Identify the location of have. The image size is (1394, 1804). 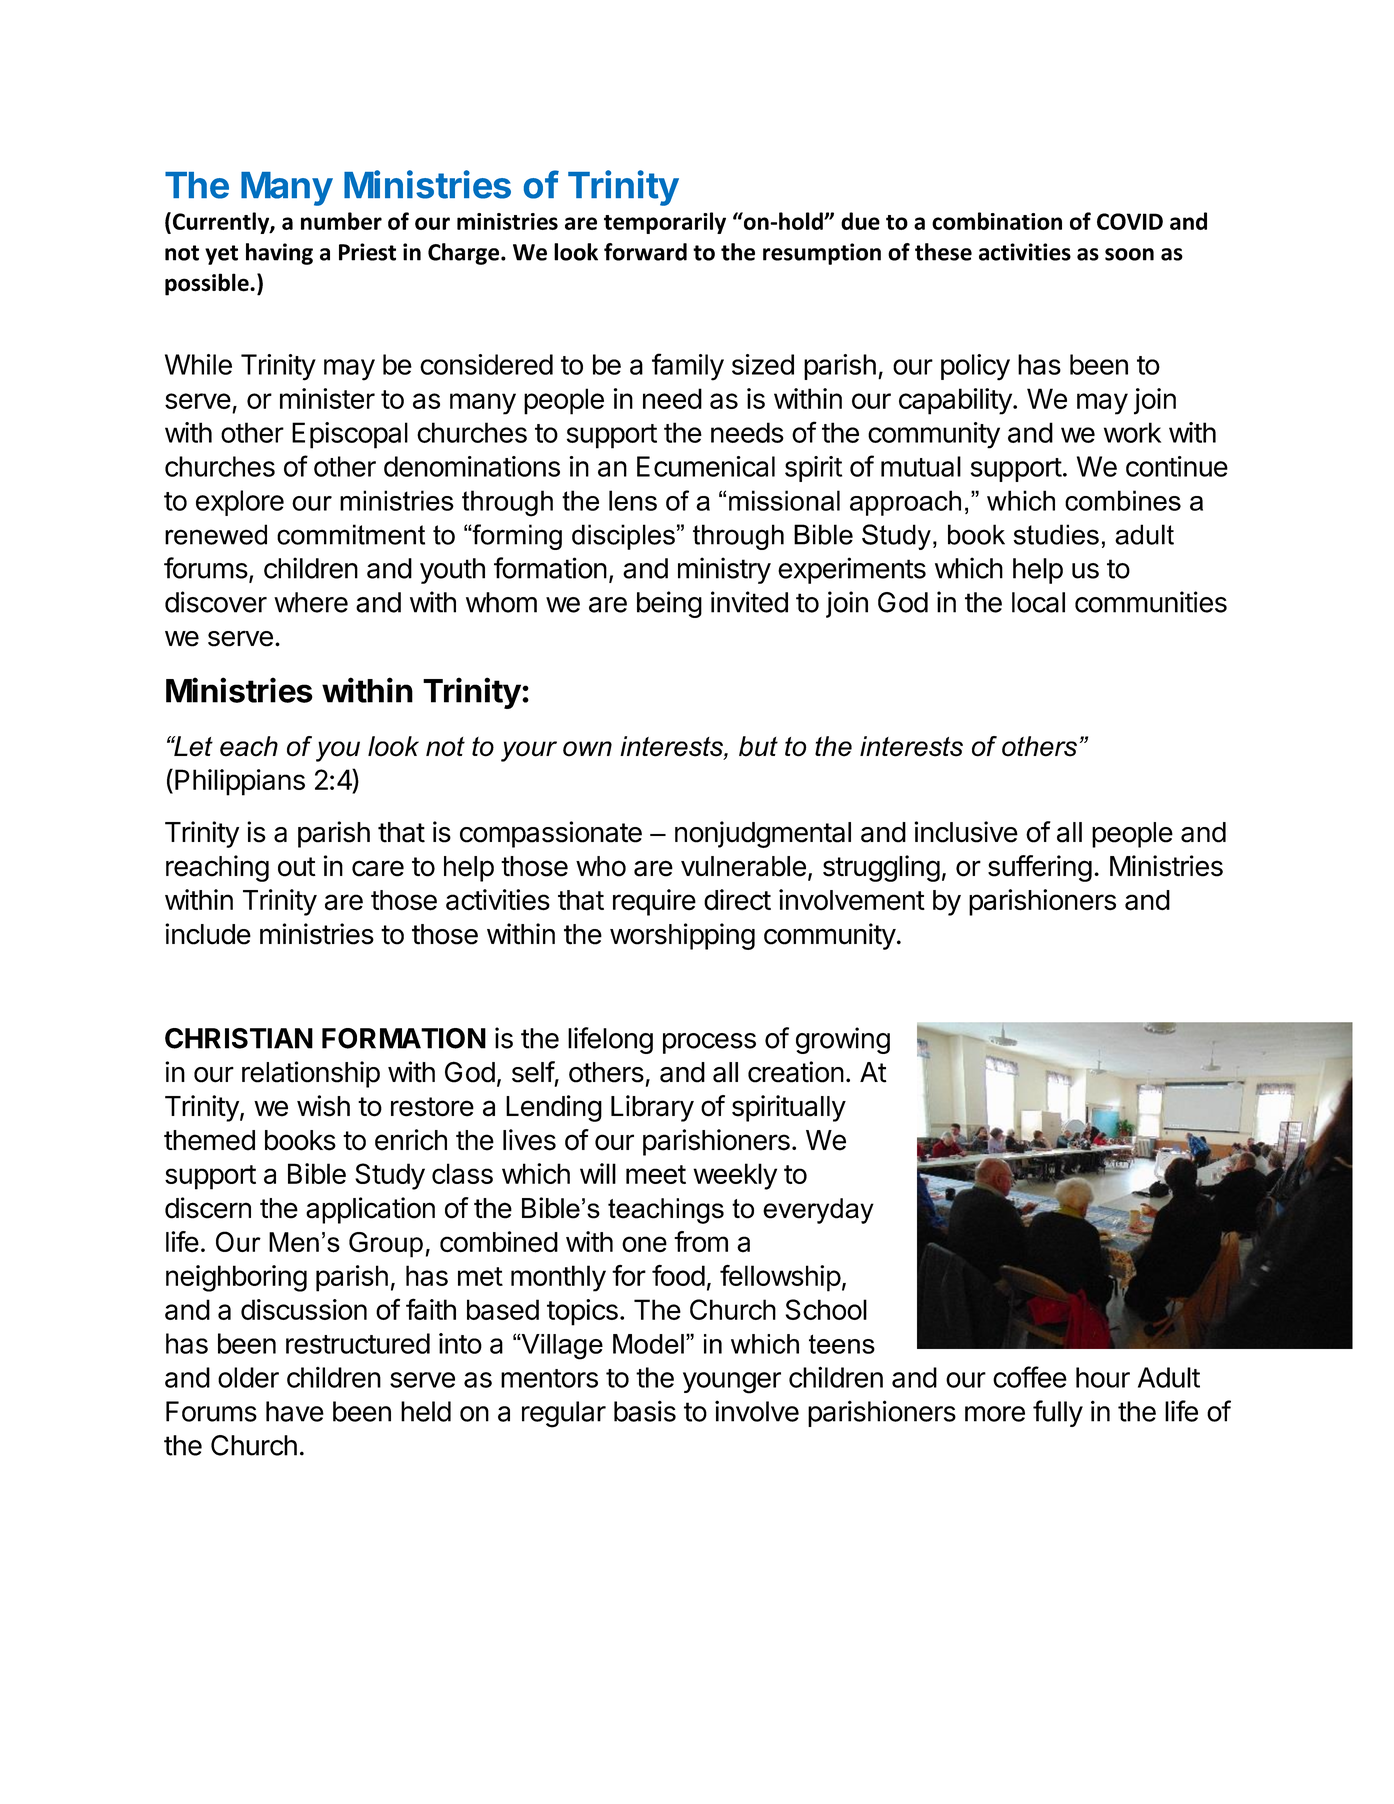
(295, 1411).
